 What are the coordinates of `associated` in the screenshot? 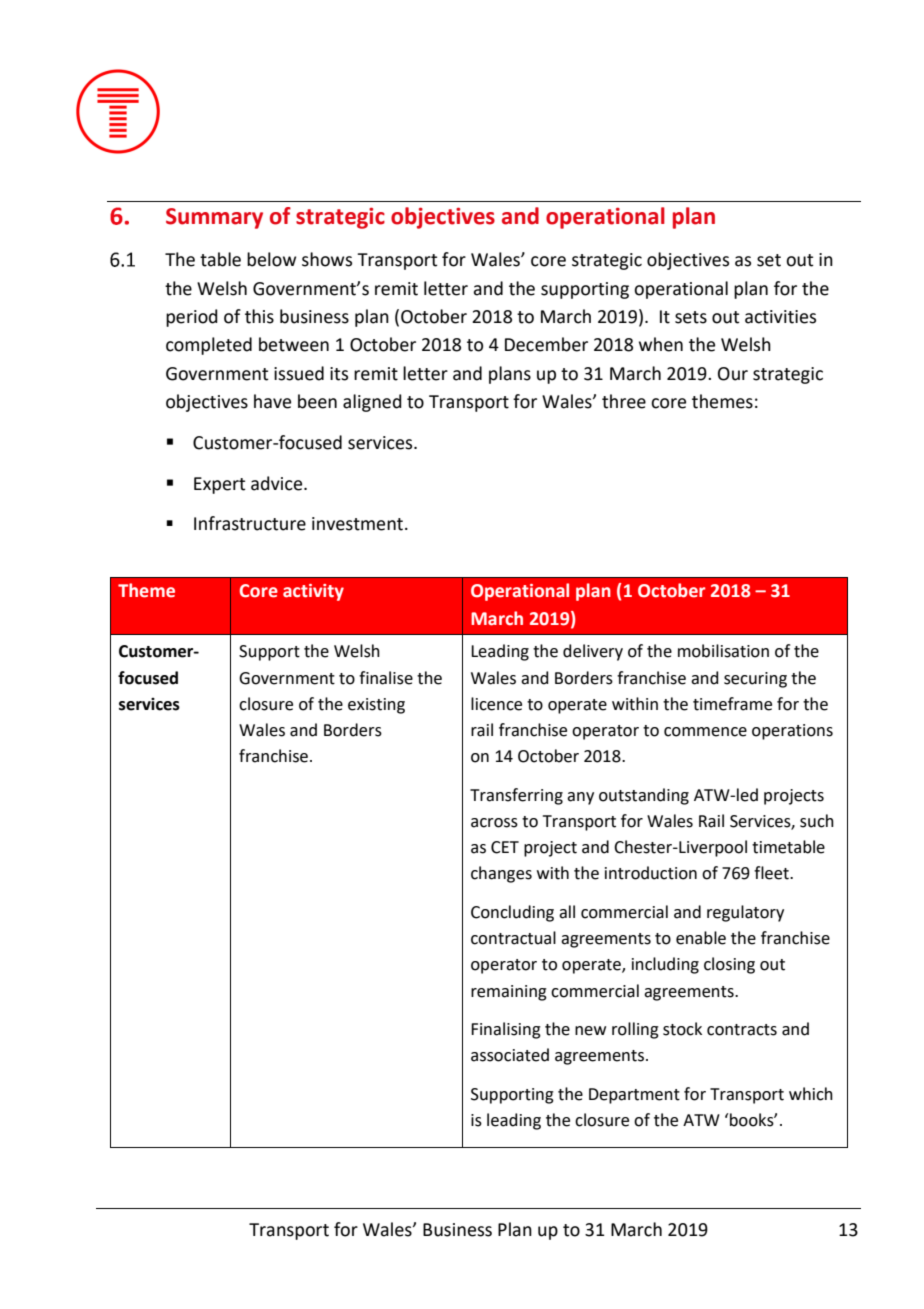 It's located at (510, 1055).
